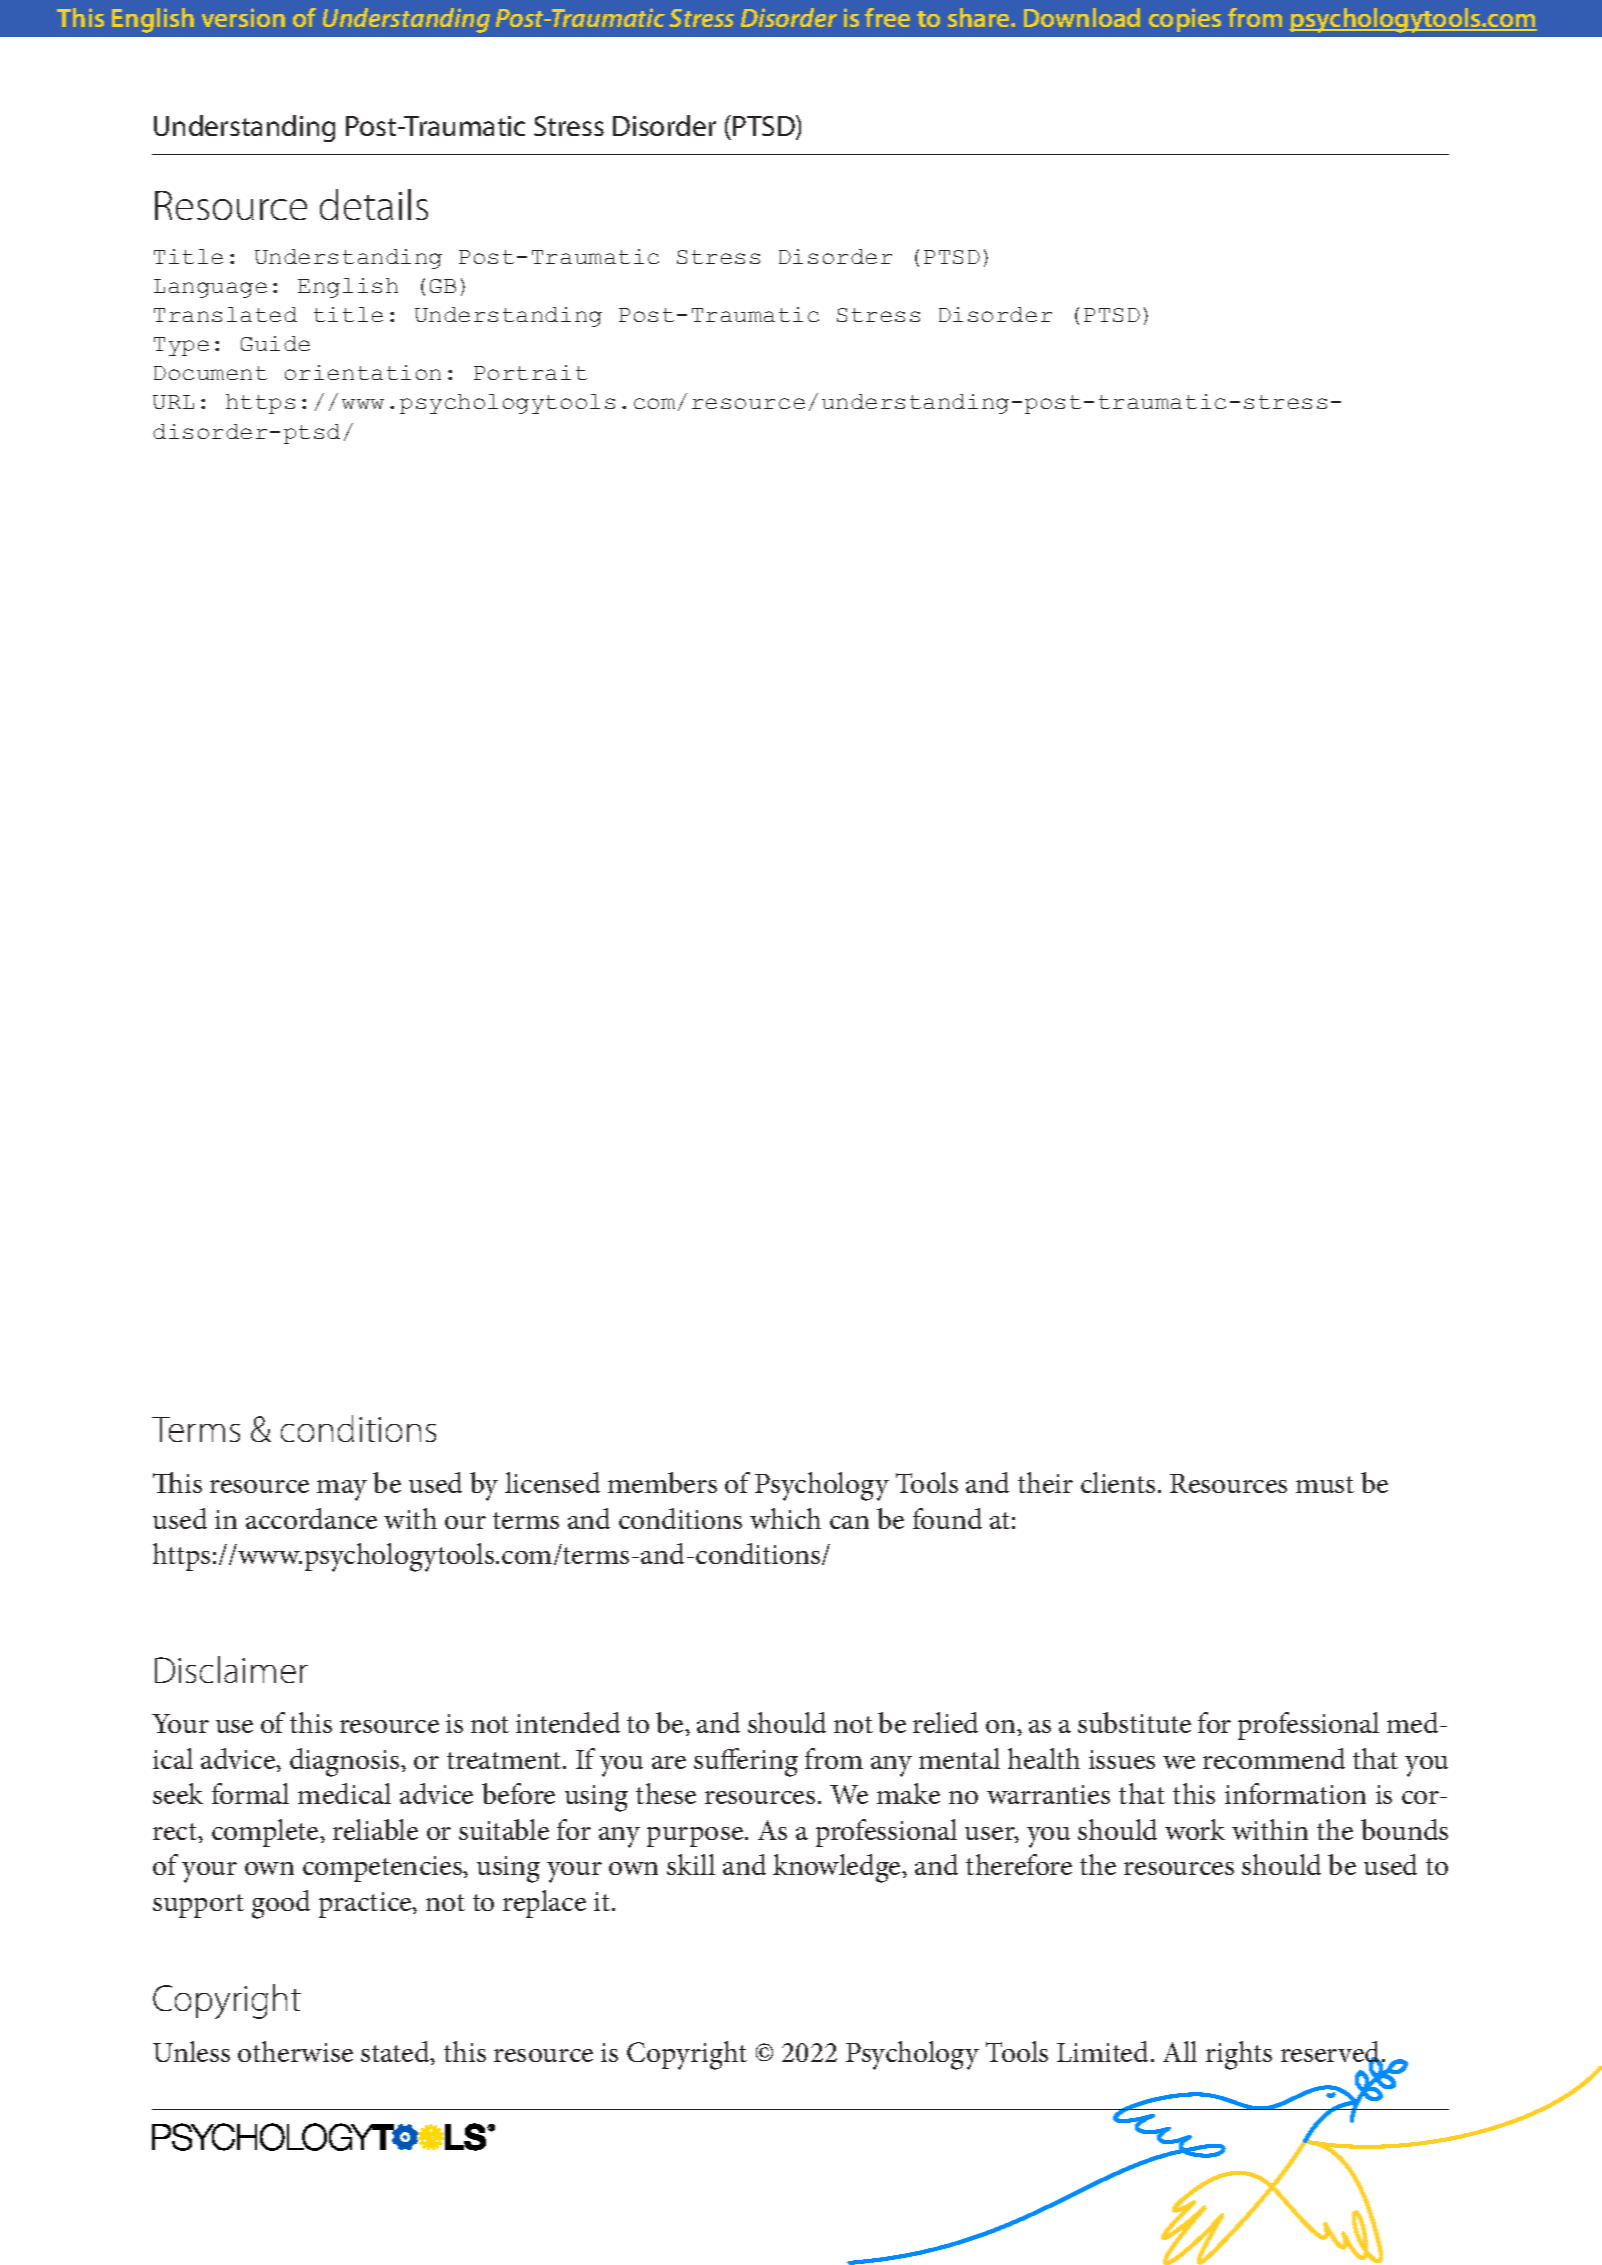 Image resolution: width=1602 pixels, height=2265 pixels. What do you see at coordinates (785, 1518) in the screenshot?
I see `which` at bounding box center [785, 1518].
